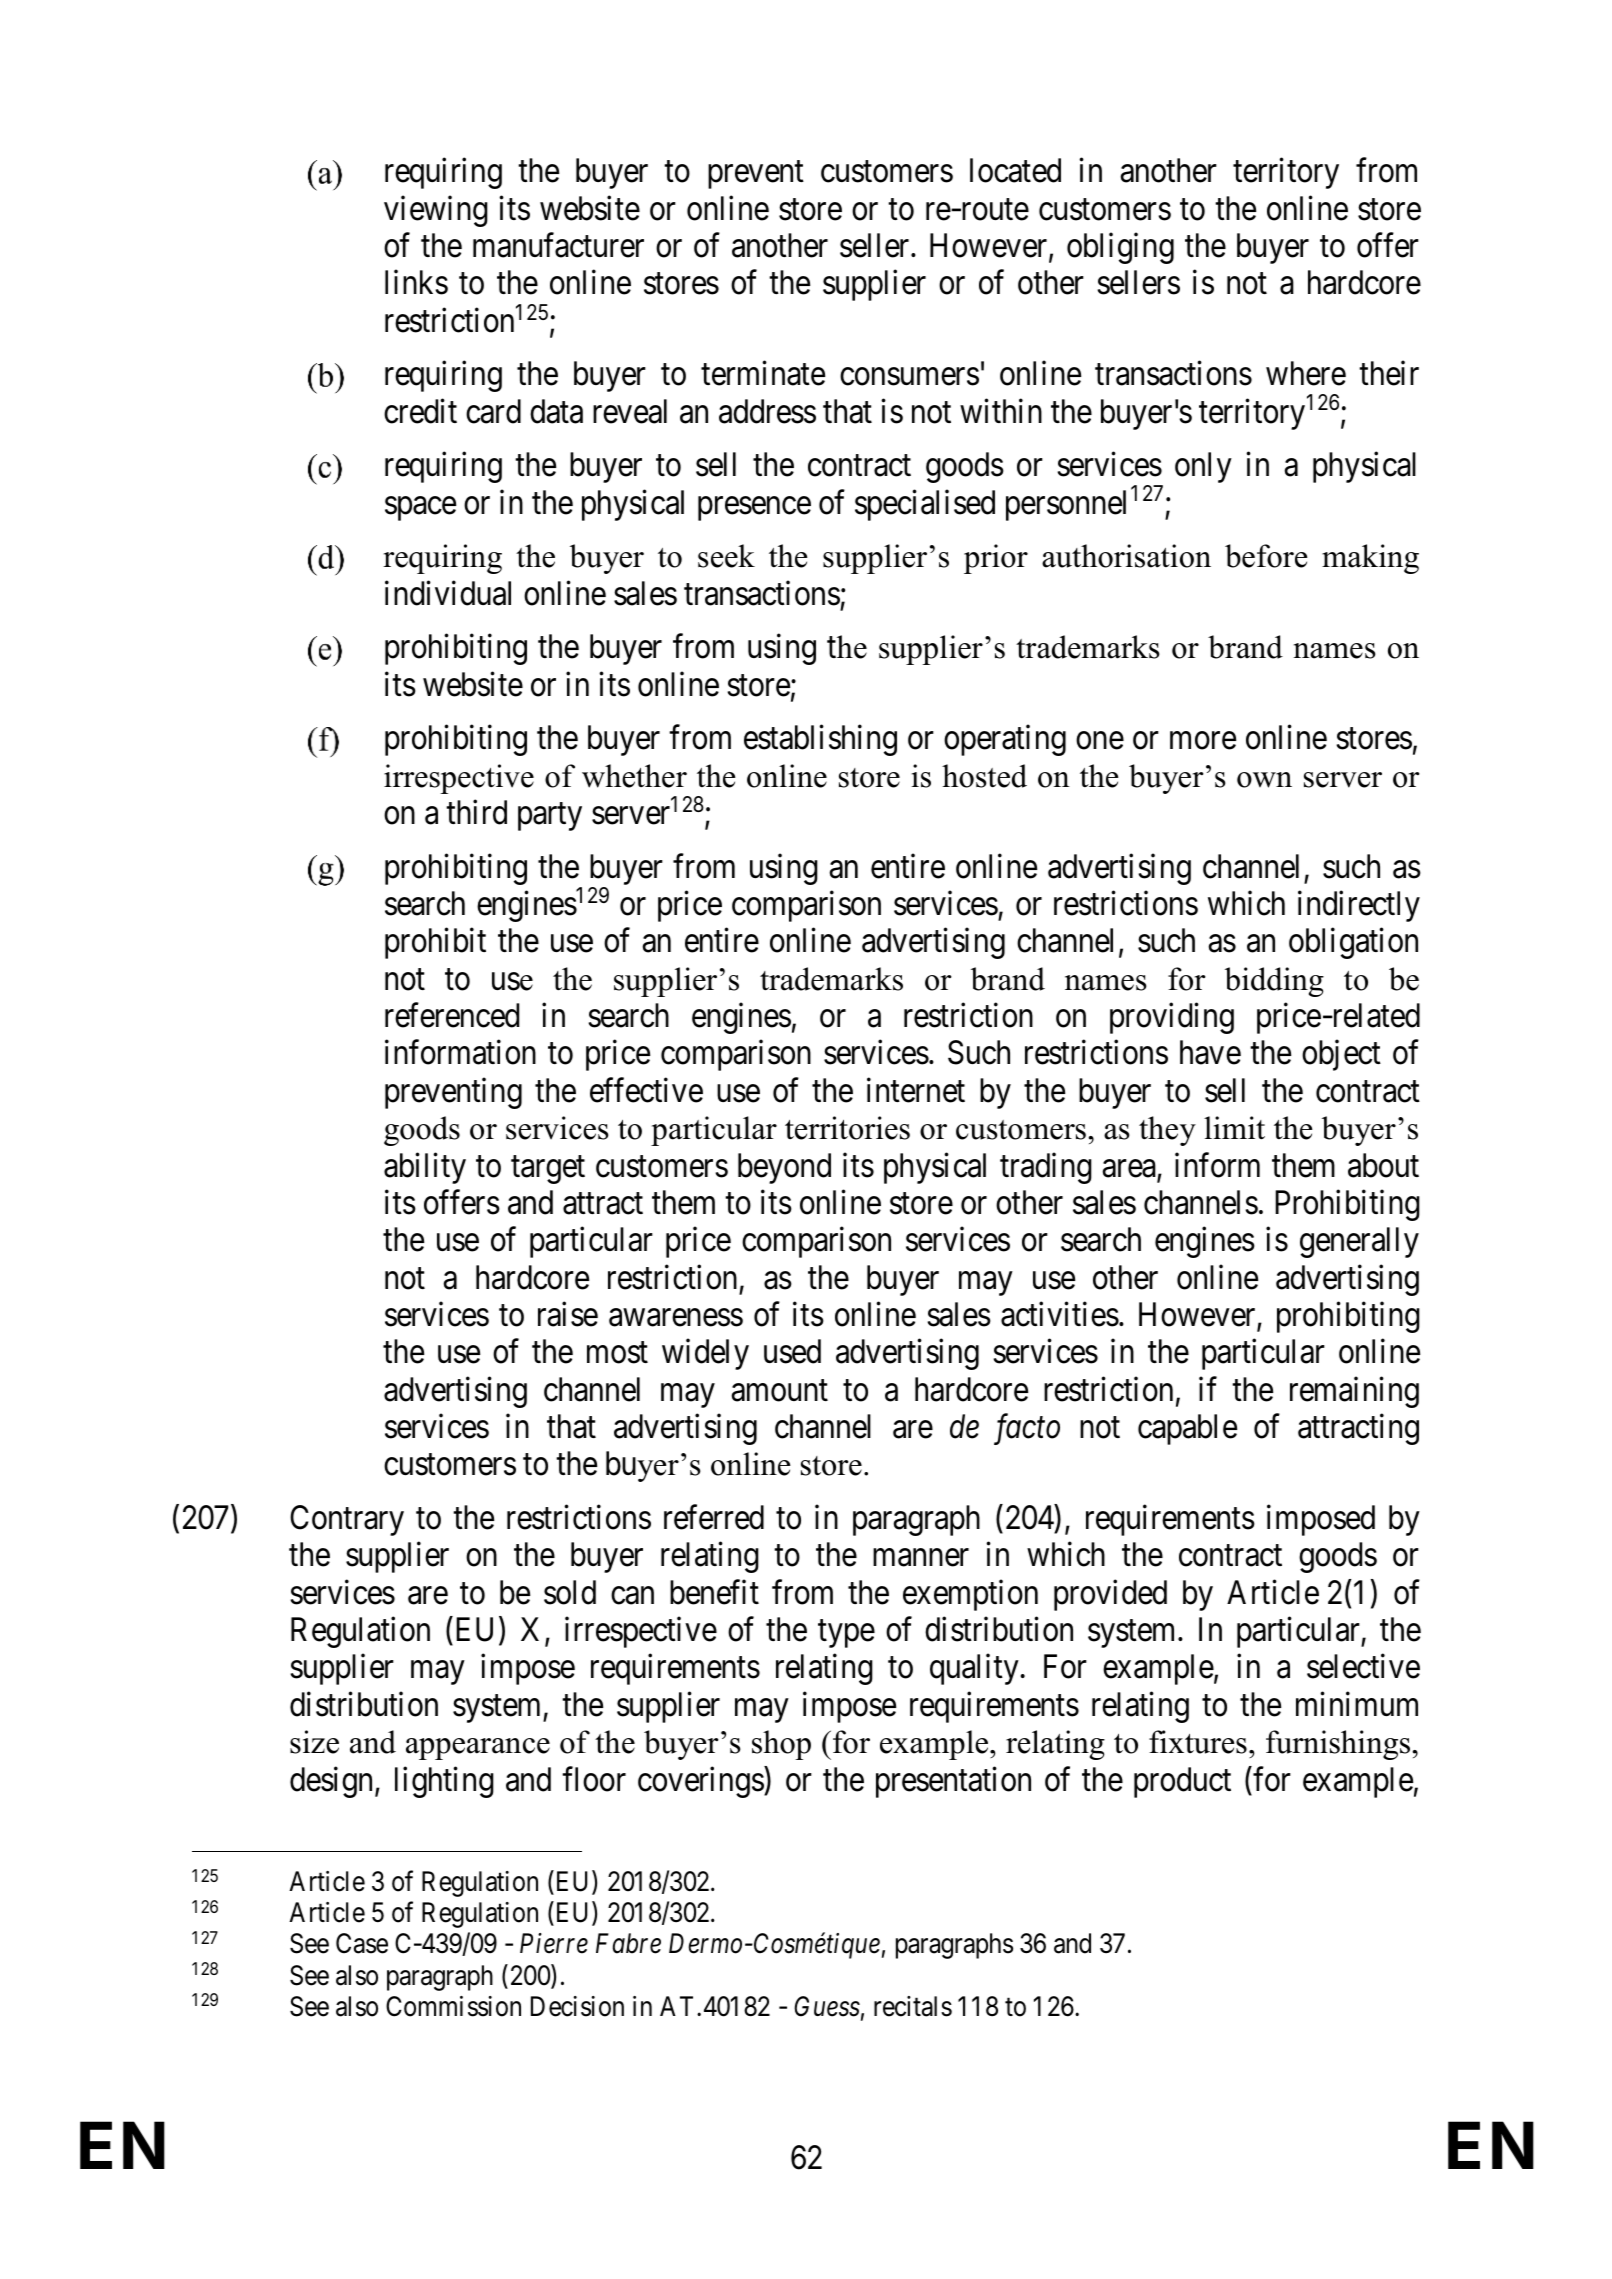 The height and width of the document is (2279, 1612). Describe the element at coordinates (1015, 170) in the document. I see `located` at that location.
